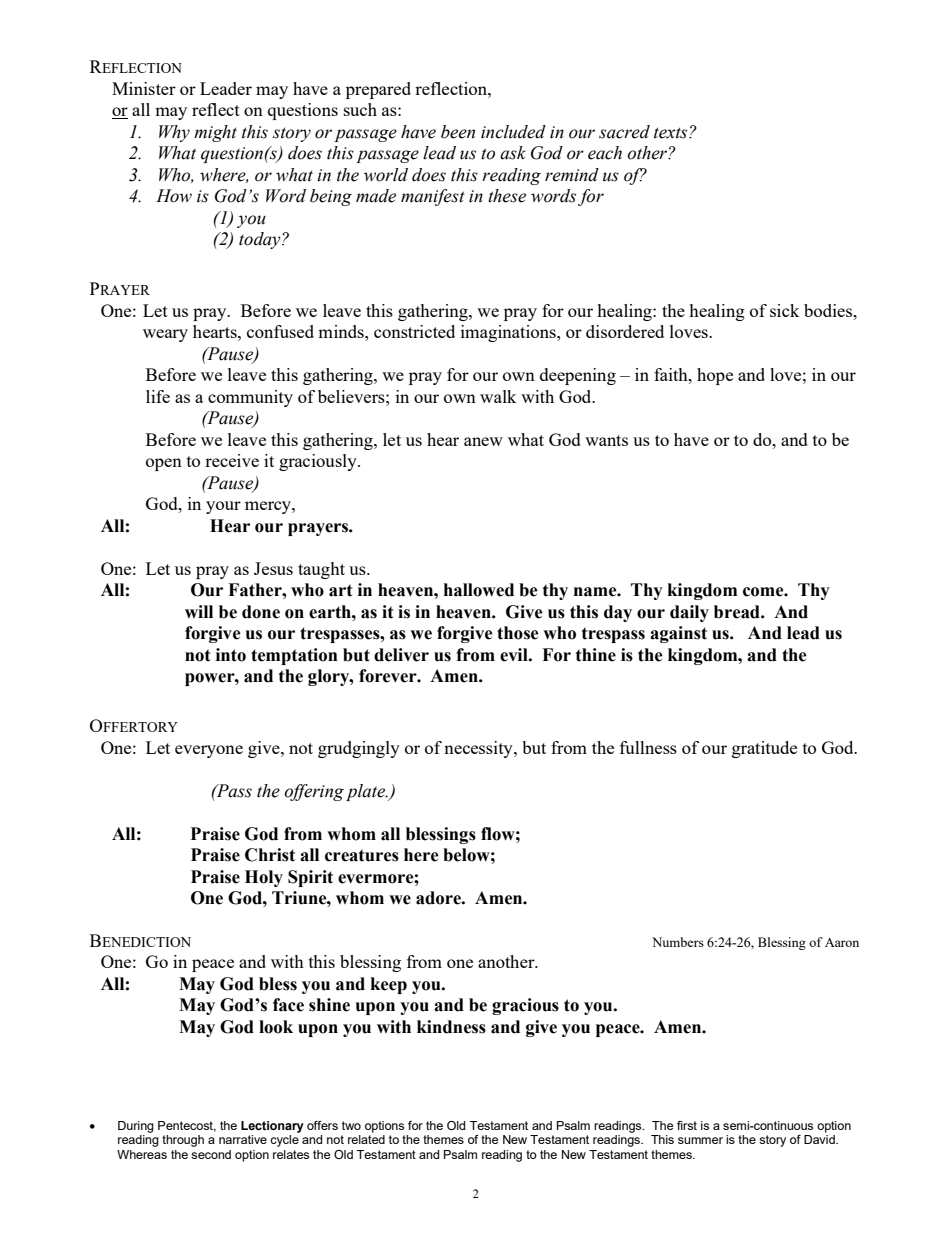  Describe the element at coordinates (215, 133) in the screenshot. I see `might` at that location.
